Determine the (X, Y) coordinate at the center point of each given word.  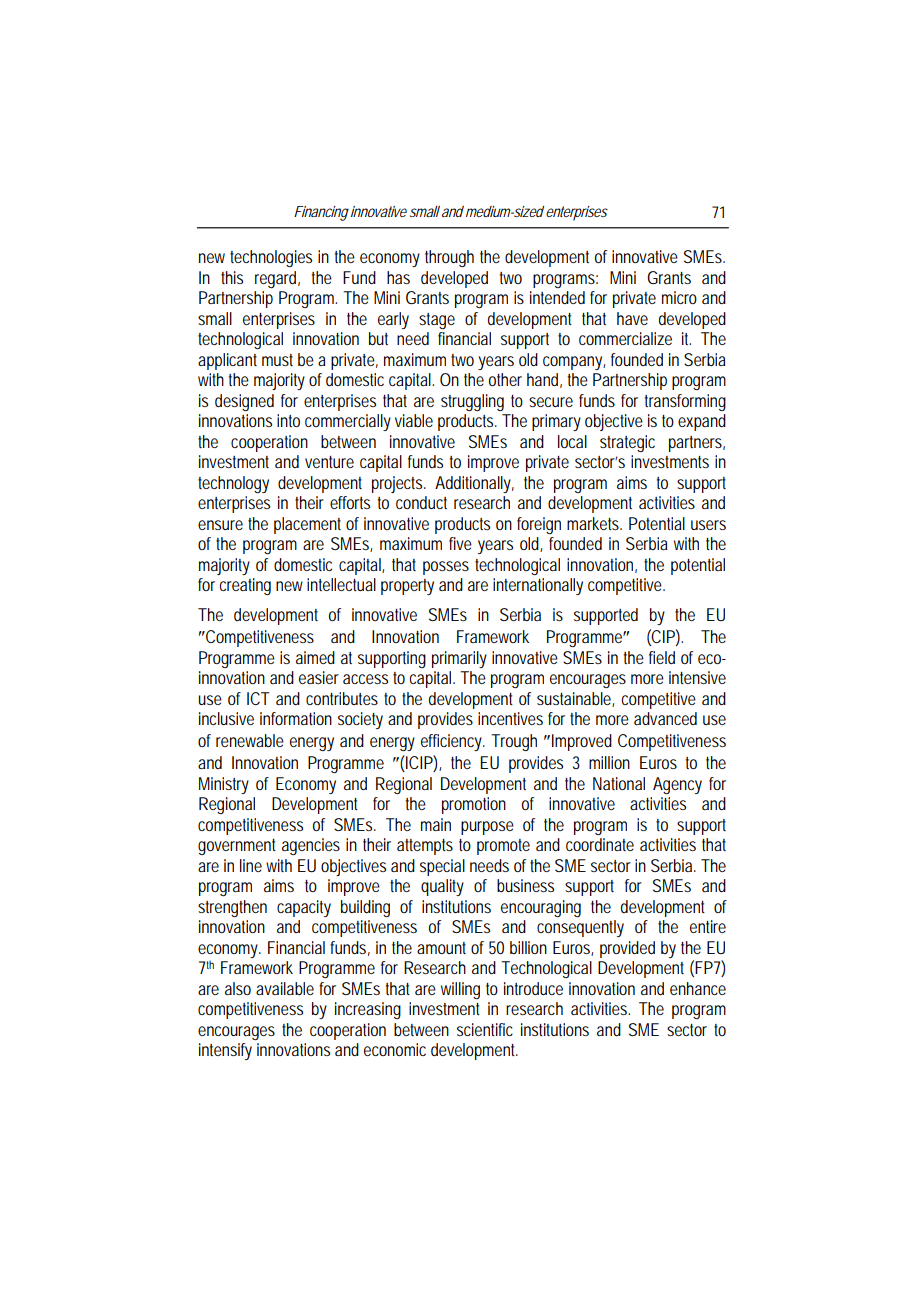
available (285, 988)
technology (233, 484)
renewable (250, 740)
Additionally (474, 484)
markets (594, 523)
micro (679, 297)
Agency (677, 785)
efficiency (453, 742)
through (449, 258)
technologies (271, 258)
